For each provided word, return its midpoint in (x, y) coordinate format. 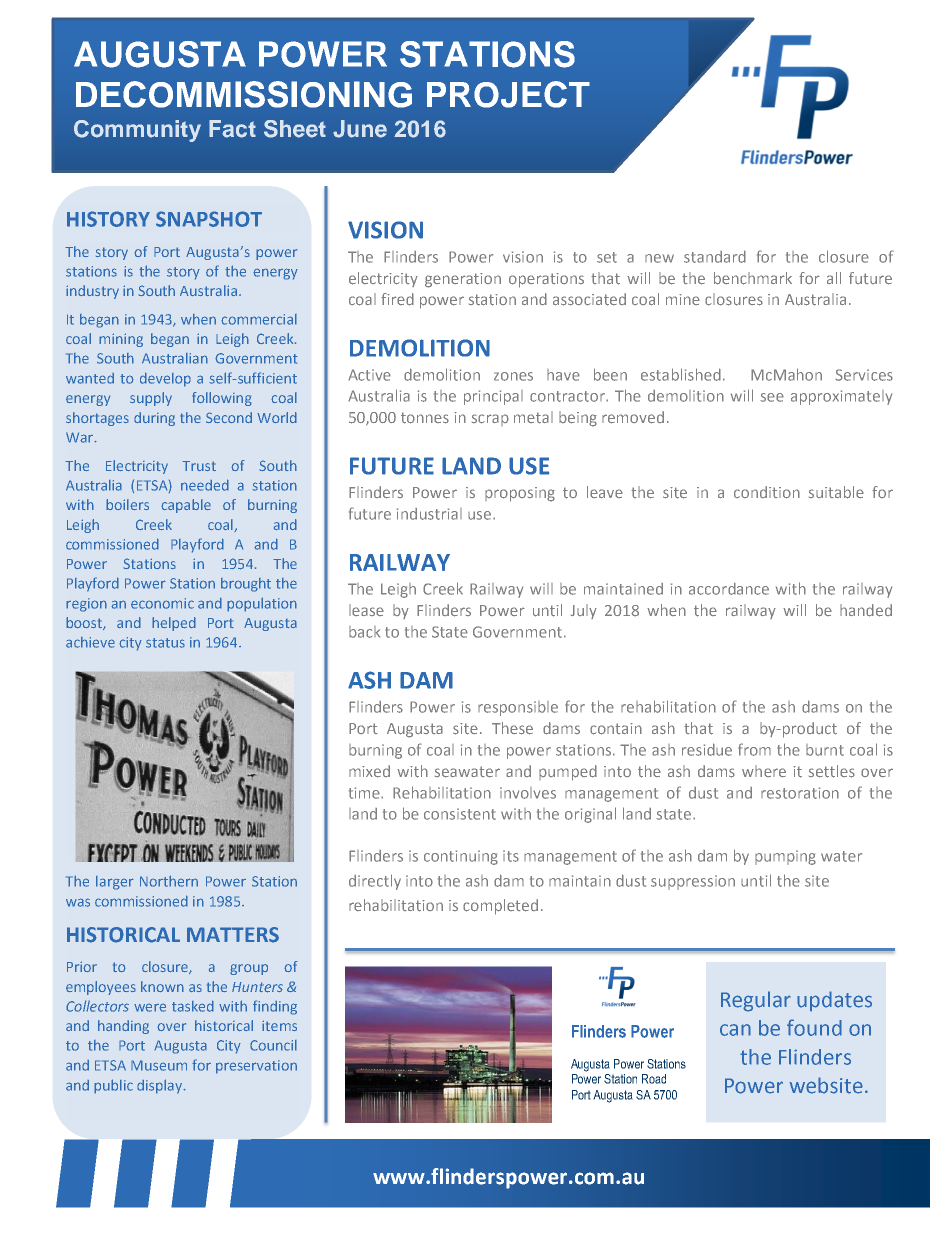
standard (715, 256)
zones (513, 376)
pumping (785, 857)
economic (162, 603)
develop (165, 379)
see (772, 397)
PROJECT (508, 94)
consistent (460, 814)
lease (366, 610)
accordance (729, 588)
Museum (159, 1065)
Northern (169, 881)
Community (137, 131)
